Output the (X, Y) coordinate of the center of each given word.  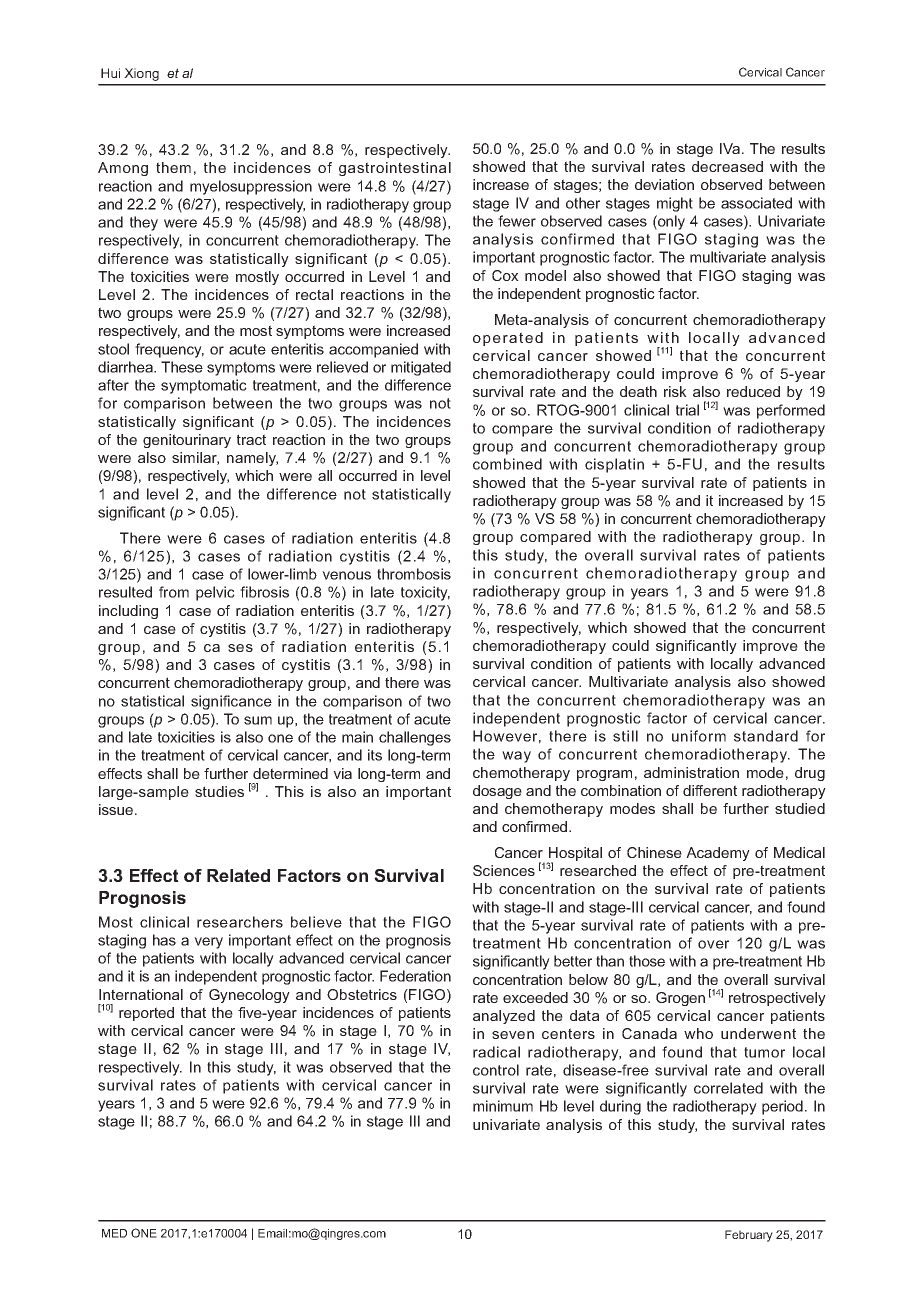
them (173, 167)
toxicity (425, 593)
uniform (699, 736)
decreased (727, 166)
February (749, 1236)
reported (146, 1014)
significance (231, 702)
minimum (503, 1106)
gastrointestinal (395, 169)
